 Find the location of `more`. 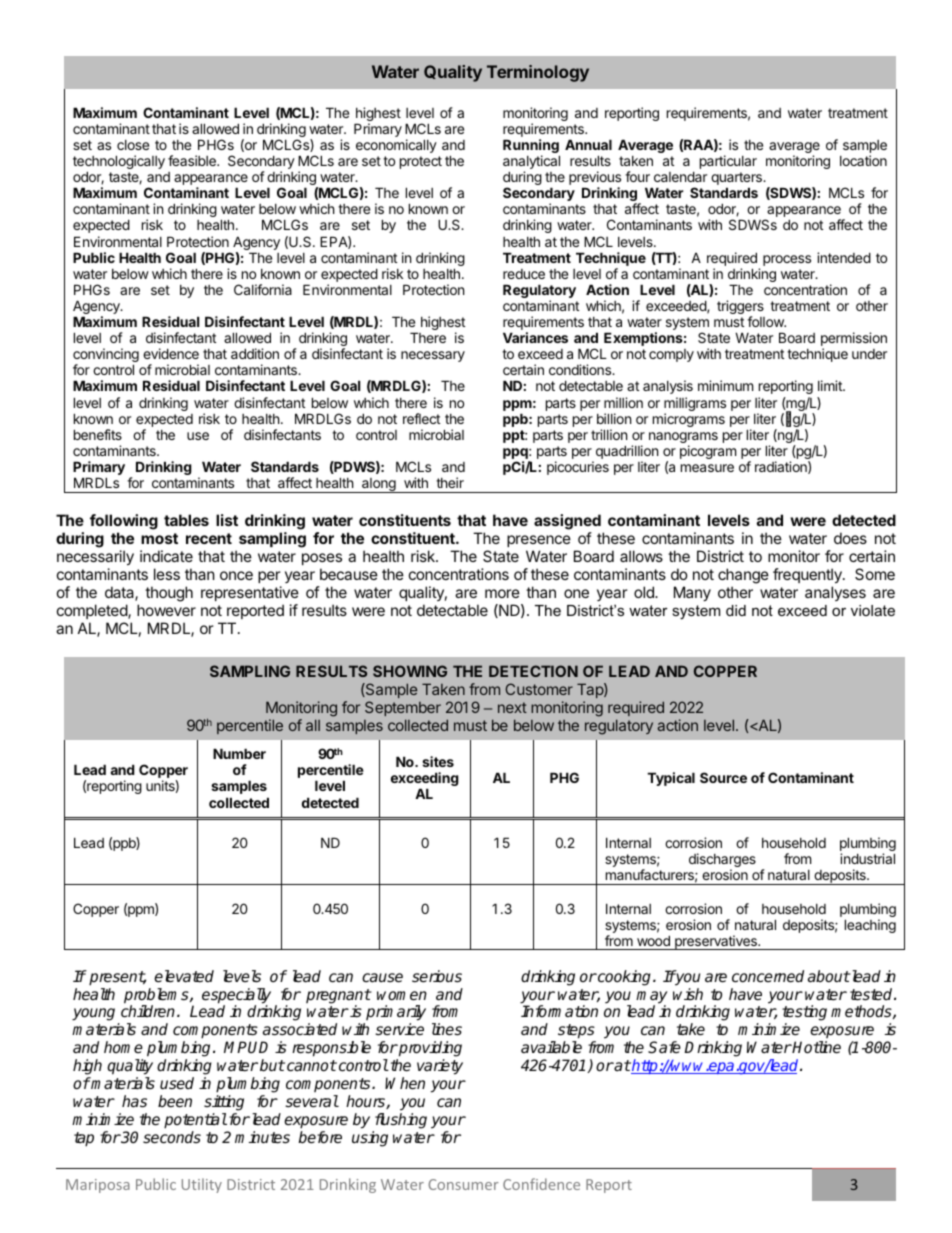

more is located at coordinates (502, 593).
